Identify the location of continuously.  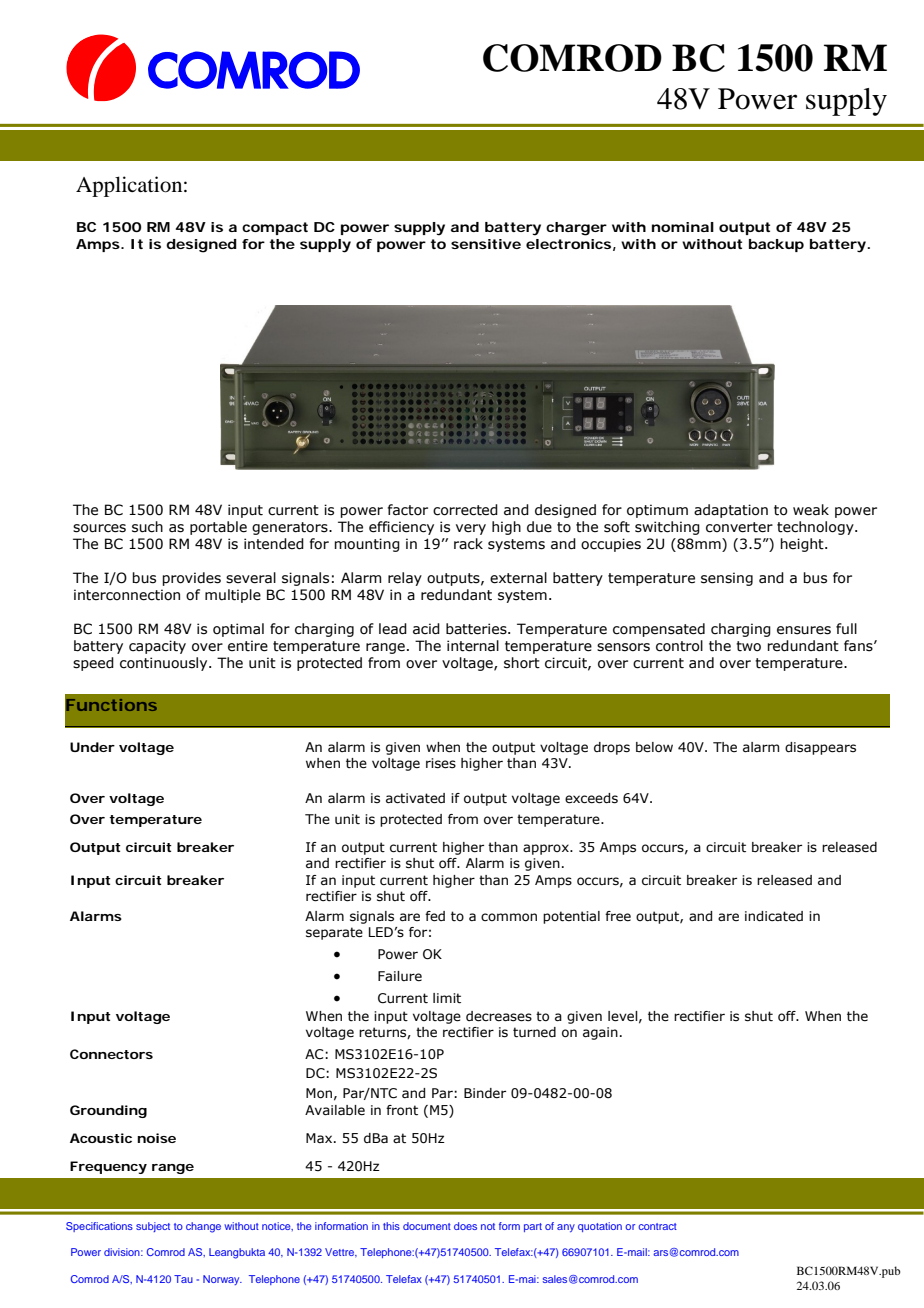
(165, 664).
